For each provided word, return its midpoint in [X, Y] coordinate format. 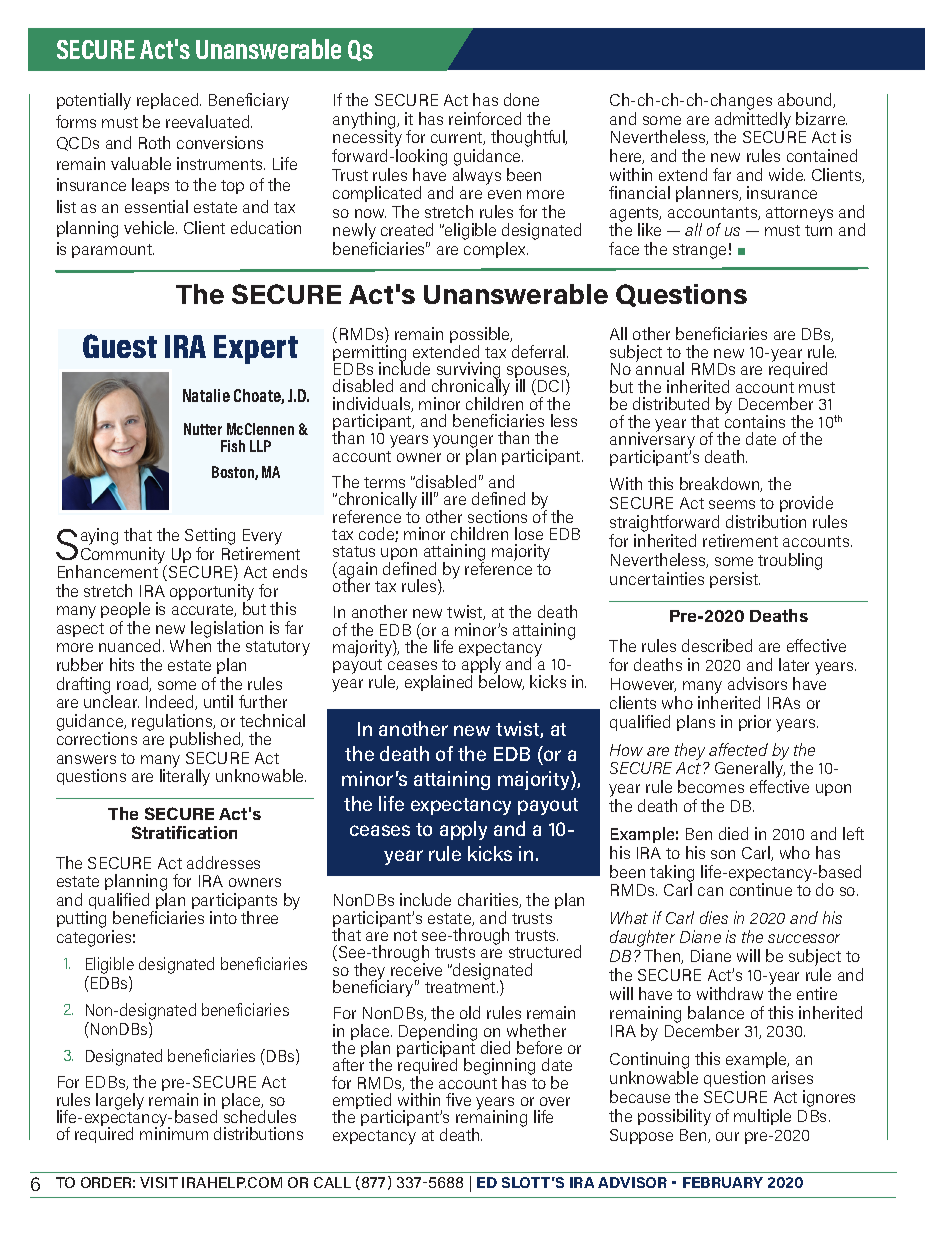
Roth [154, 142]
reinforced [485, 118]
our [727, 1136]
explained [438, 683]
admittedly [753, 121]
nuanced [131, 645]
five [458, 1099]
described [717, 645]
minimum [174, 1132]
